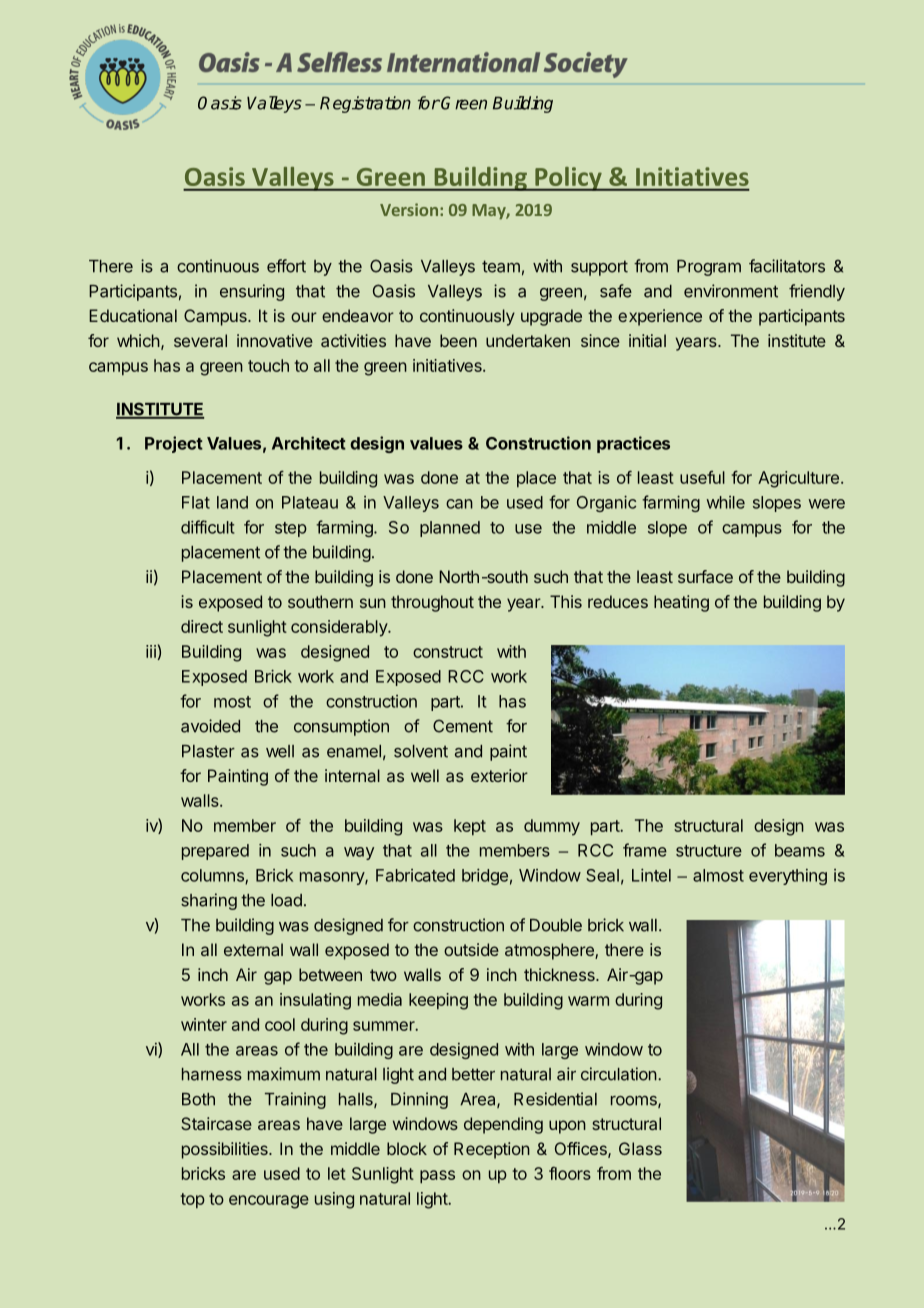 The image size is (924, 1308). What do you see at coordinates (365, 104) in the screenshot?
I see `Registration` at bounding box center [365, 104].
